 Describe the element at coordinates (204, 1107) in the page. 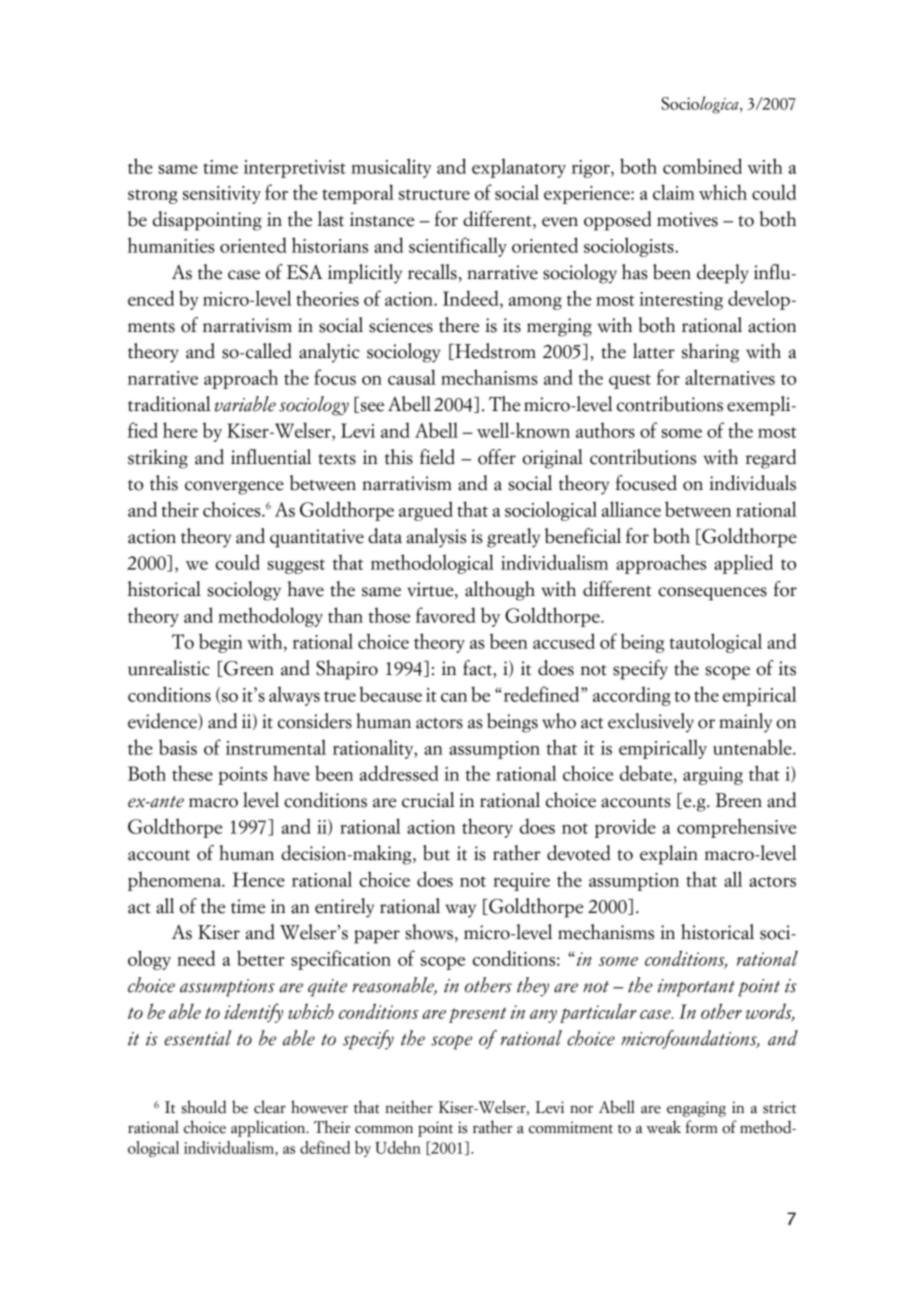

I see `should` at that location.
